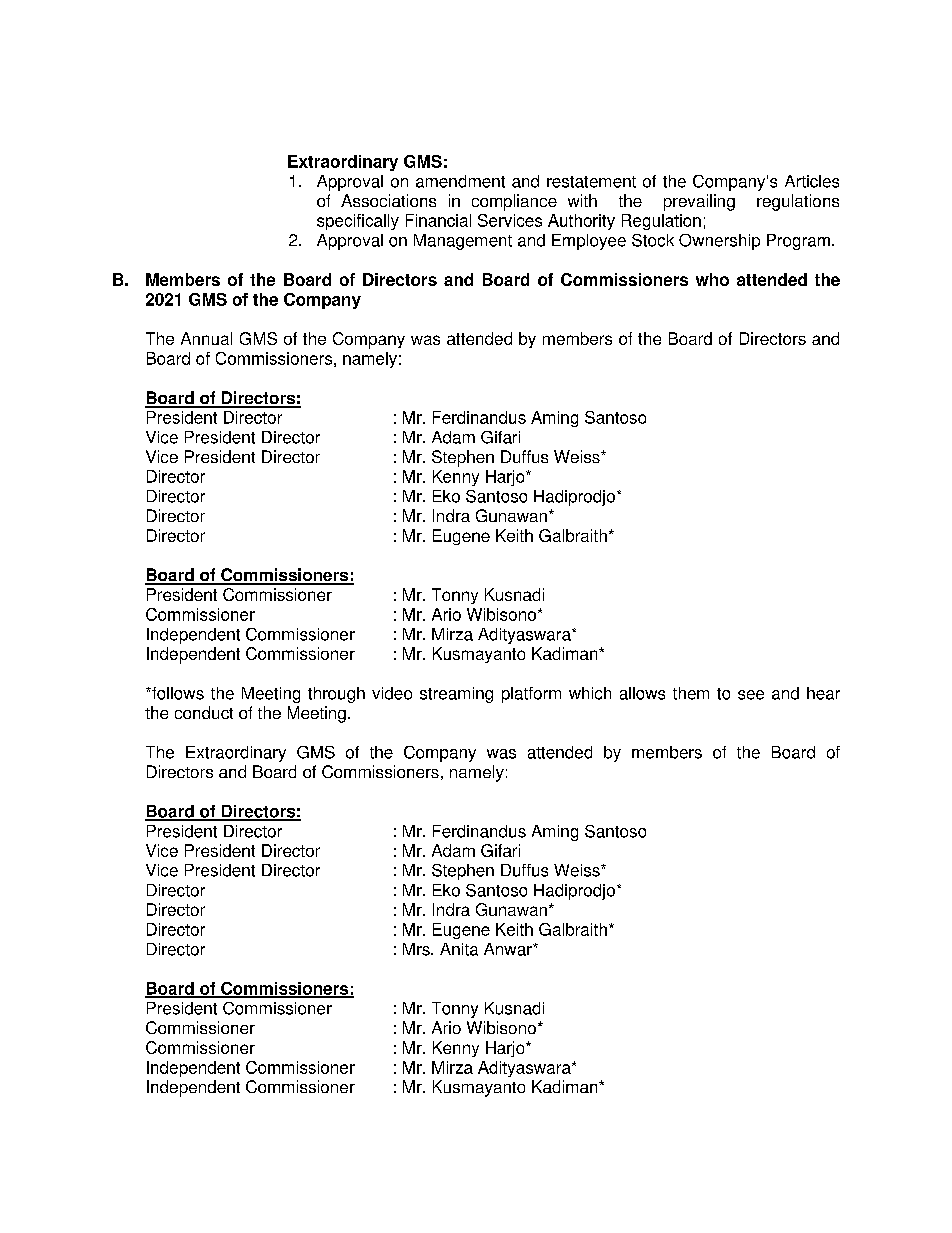  What do you see at coordinates (514, 202) in the screenshot?
I see `compliance` at bounding box center [514, 202].
